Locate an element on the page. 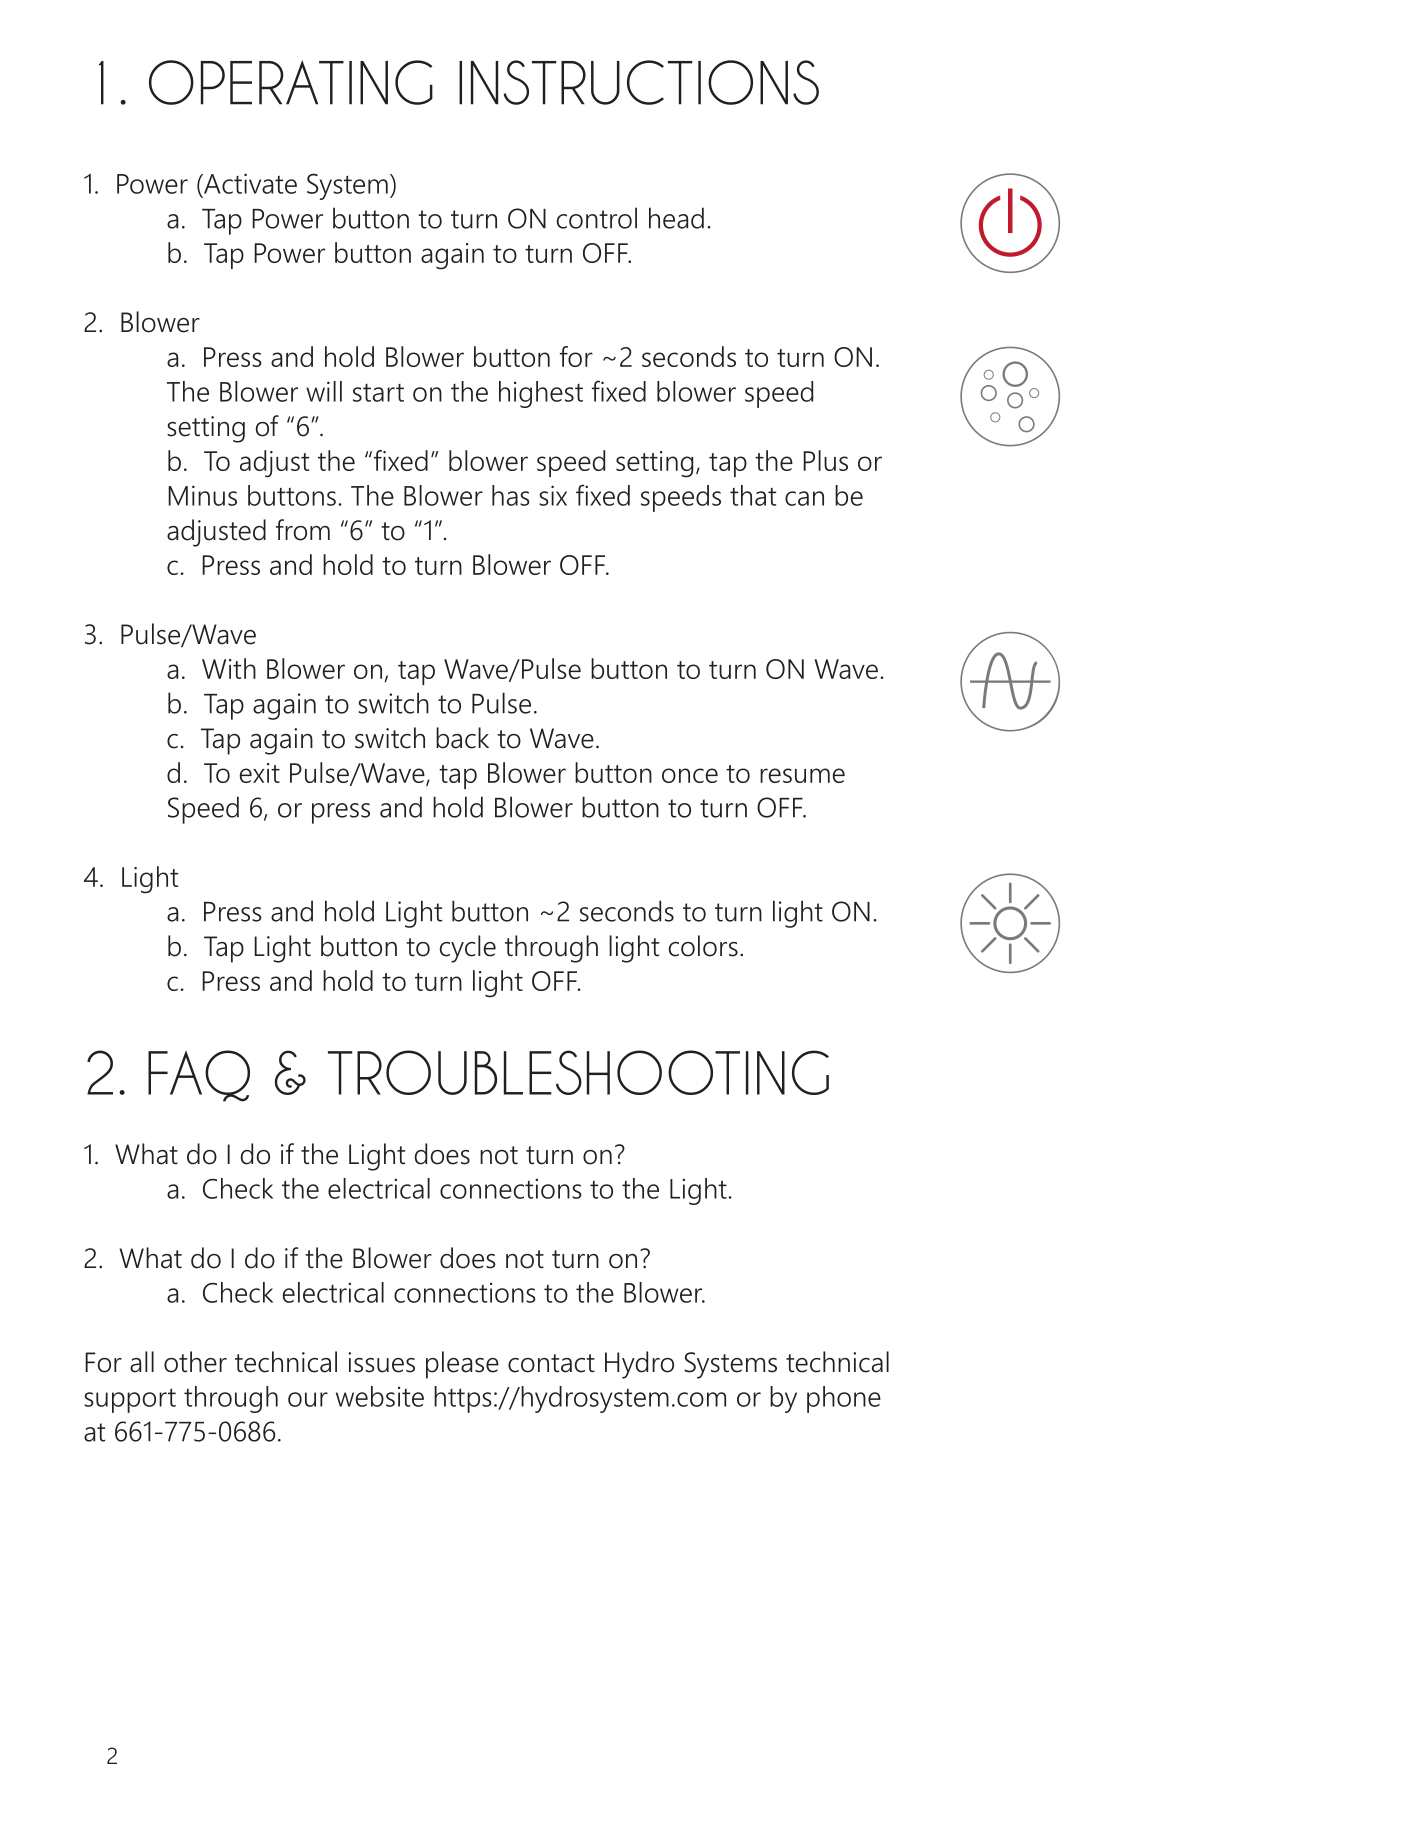  Activate is located at coordinates (249, 183).
